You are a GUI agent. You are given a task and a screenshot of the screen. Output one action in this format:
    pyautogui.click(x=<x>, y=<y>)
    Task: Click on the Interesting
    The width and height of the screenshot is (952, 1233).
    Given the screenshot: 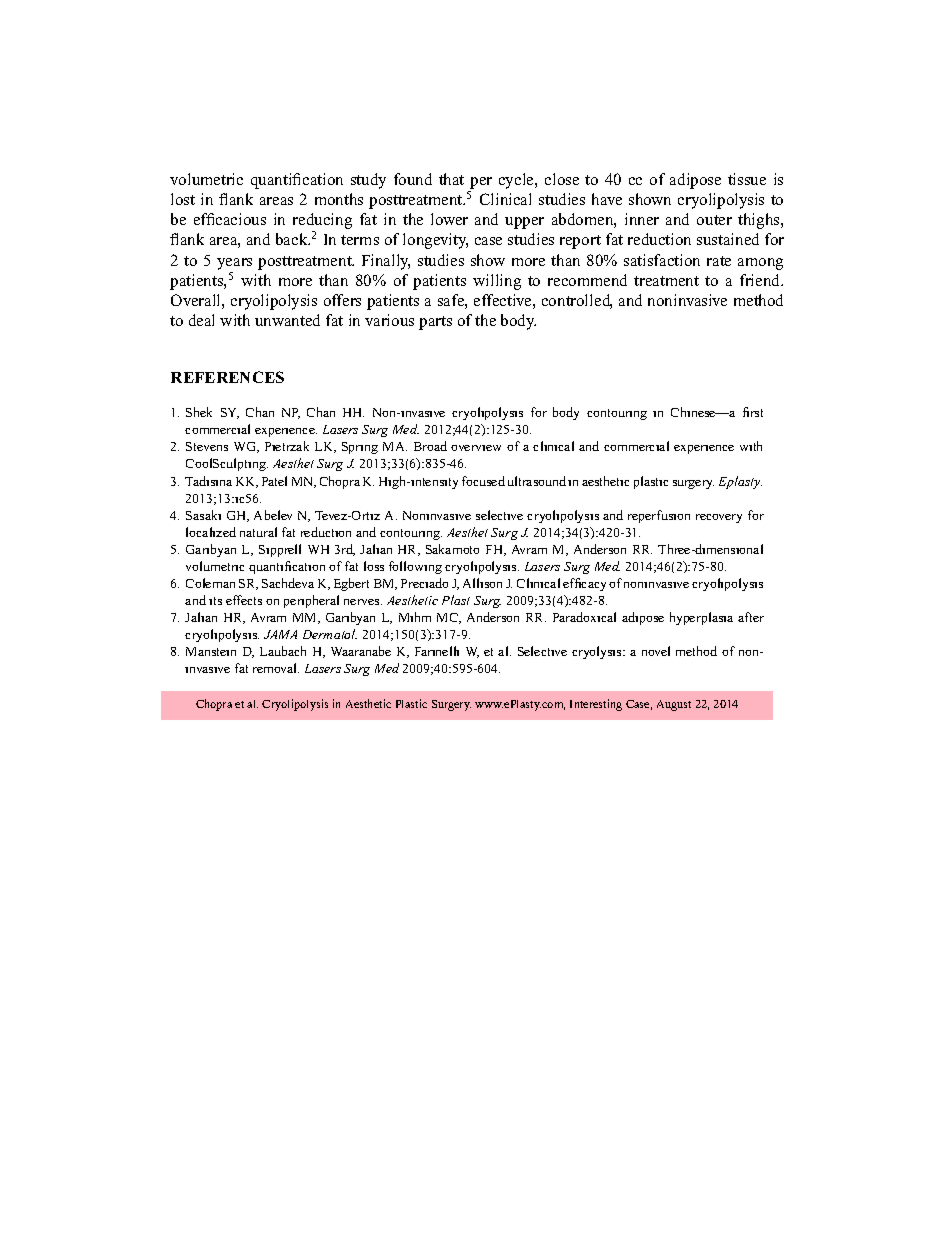 What is the action you would take?
    pyautogui.click(x=596, y=705)
